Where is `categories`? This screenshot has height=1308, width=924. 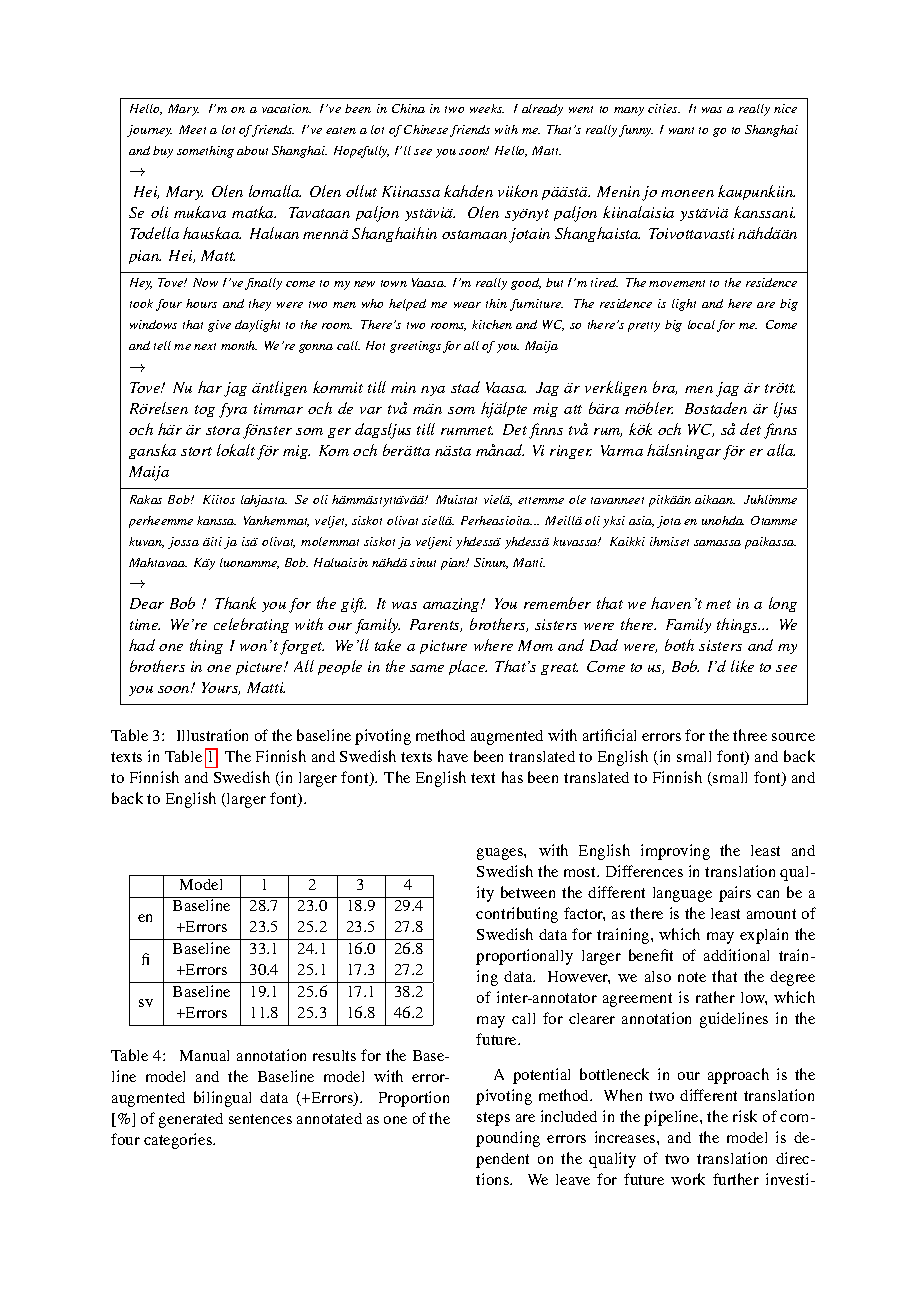
categories is located at coordinates (179, 1141).
